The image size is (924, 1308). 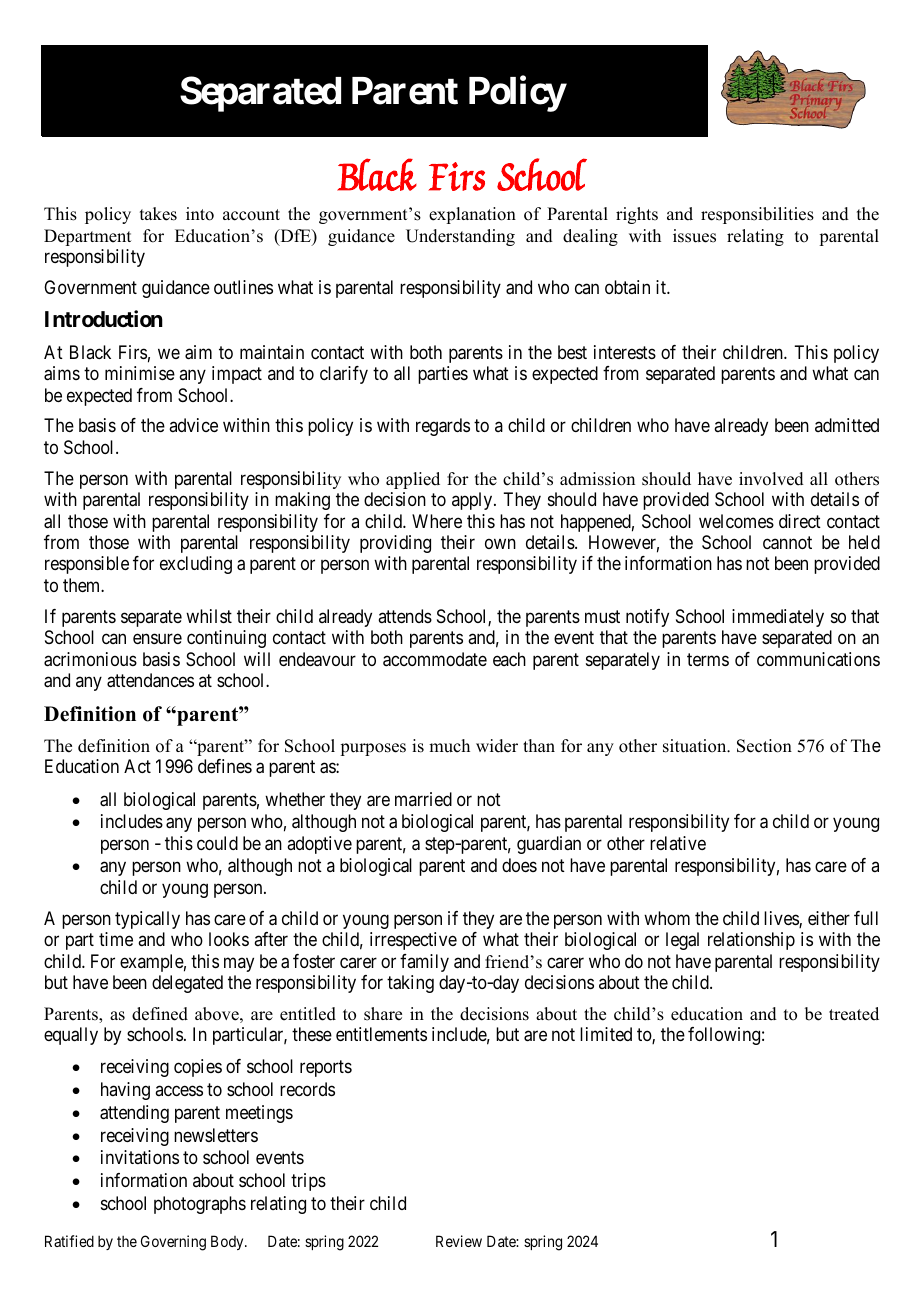 I want to click on treated, so click(x=854, y=1014).
